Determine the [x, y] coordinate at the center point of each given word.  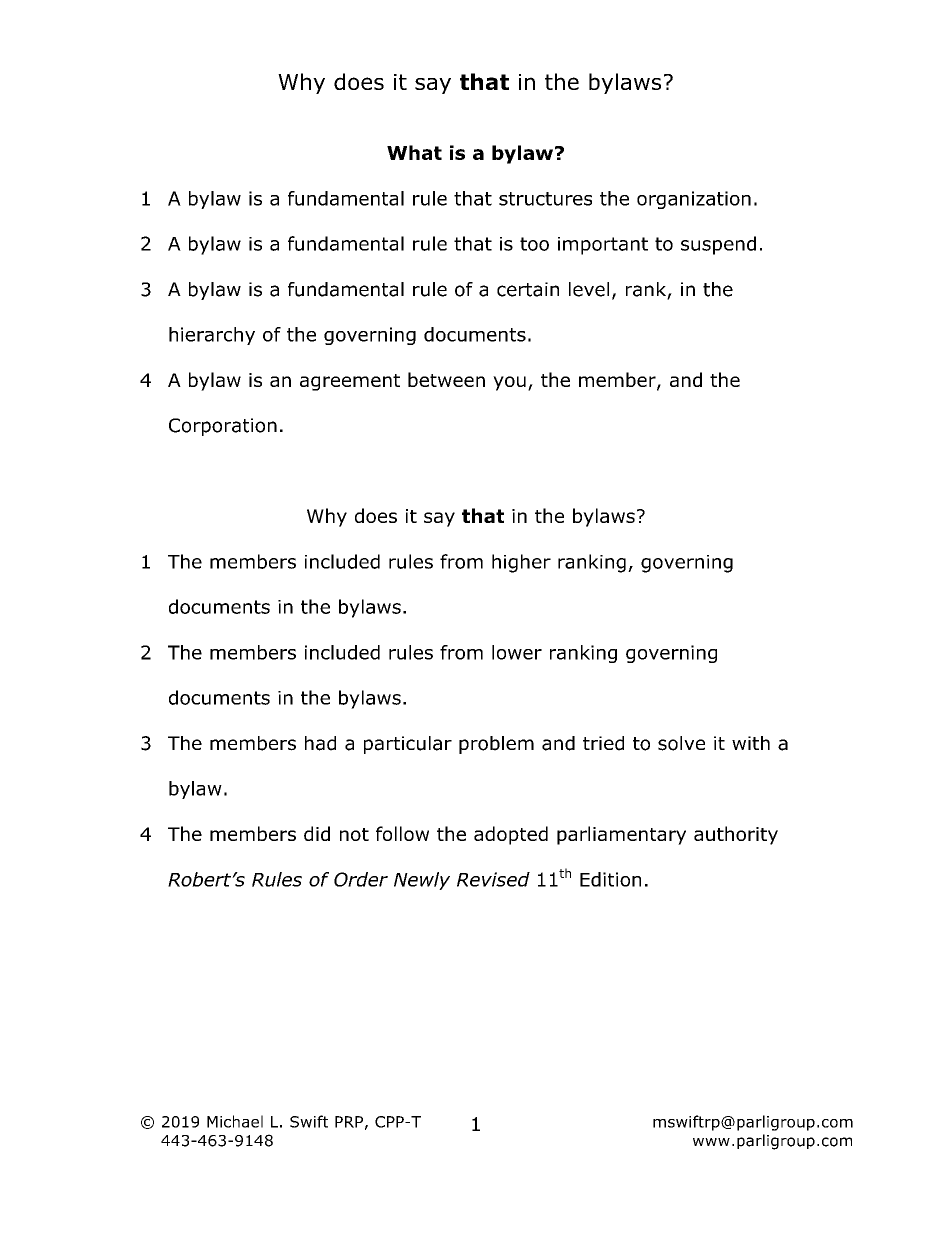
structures [545, 199]
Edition [610, 879]
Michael [235, 1121]
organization [694, 200]
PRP [349, 1122]
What [414, 152]
